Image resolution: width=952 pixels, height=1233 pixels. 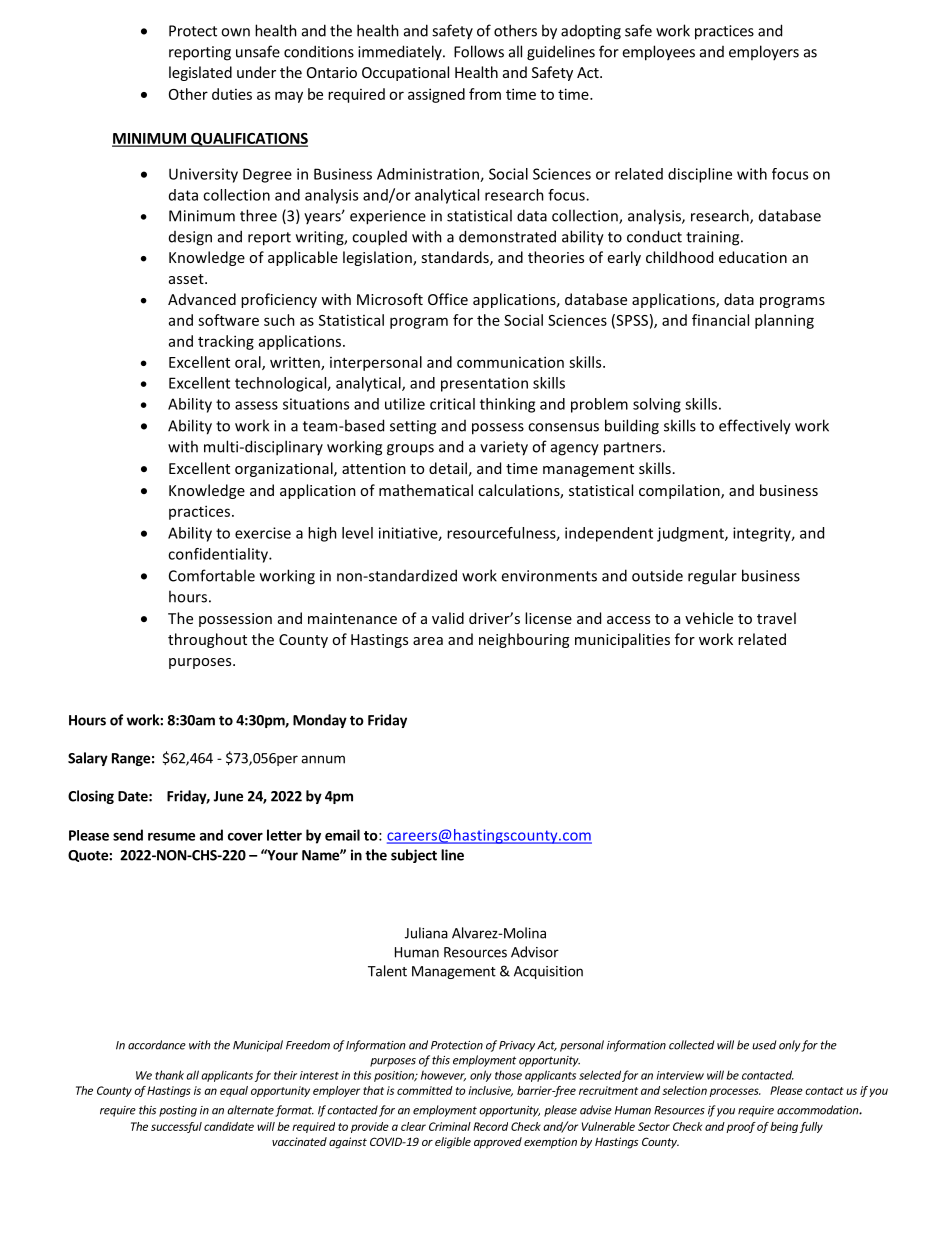 I want to click on assess, so click(x=256, y=405).
